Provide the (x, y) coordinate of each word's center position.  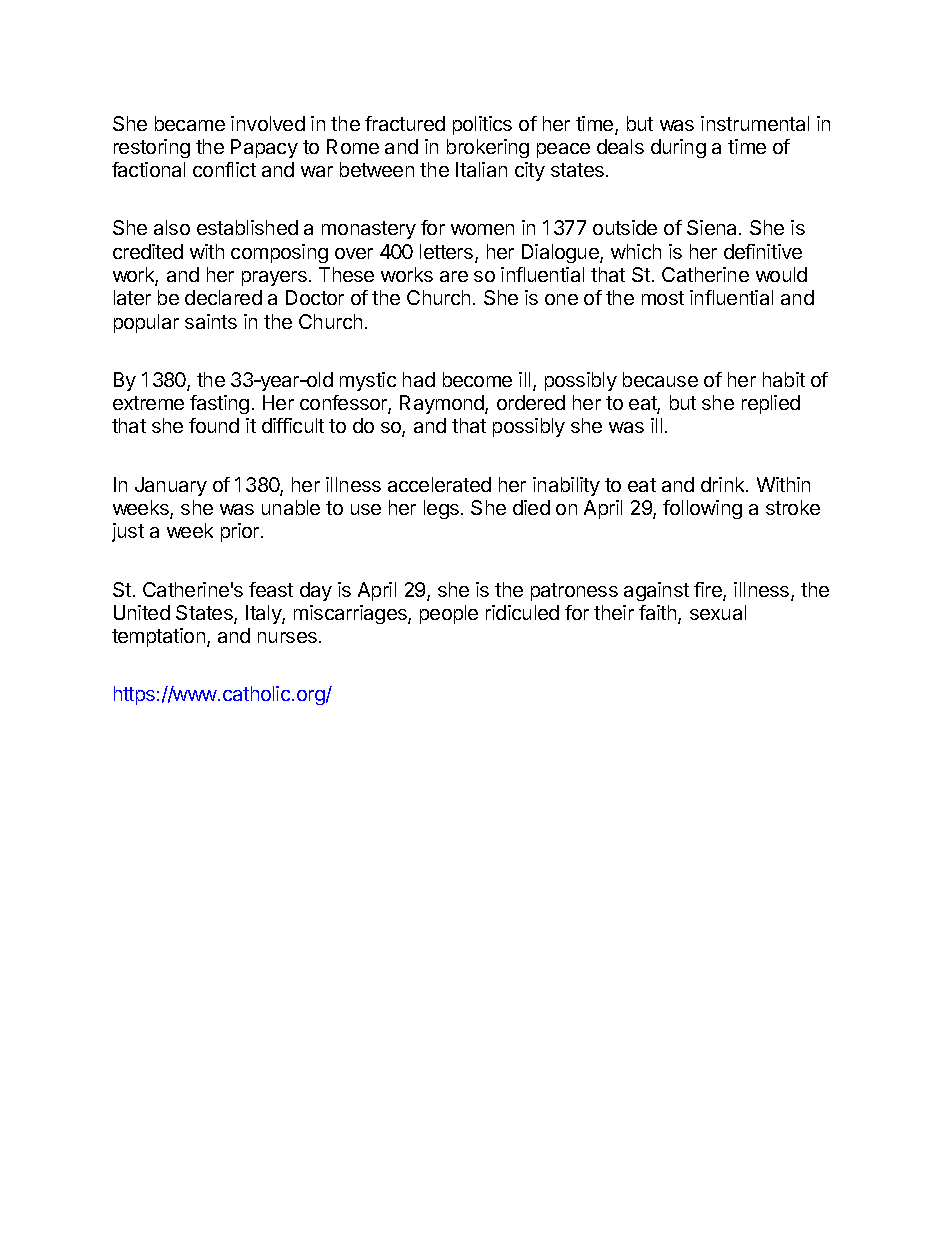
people (449, 614)
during (678, 148)
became (190, 123)
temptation (158, 637)
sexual (718, 612)
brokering (488, 148)
